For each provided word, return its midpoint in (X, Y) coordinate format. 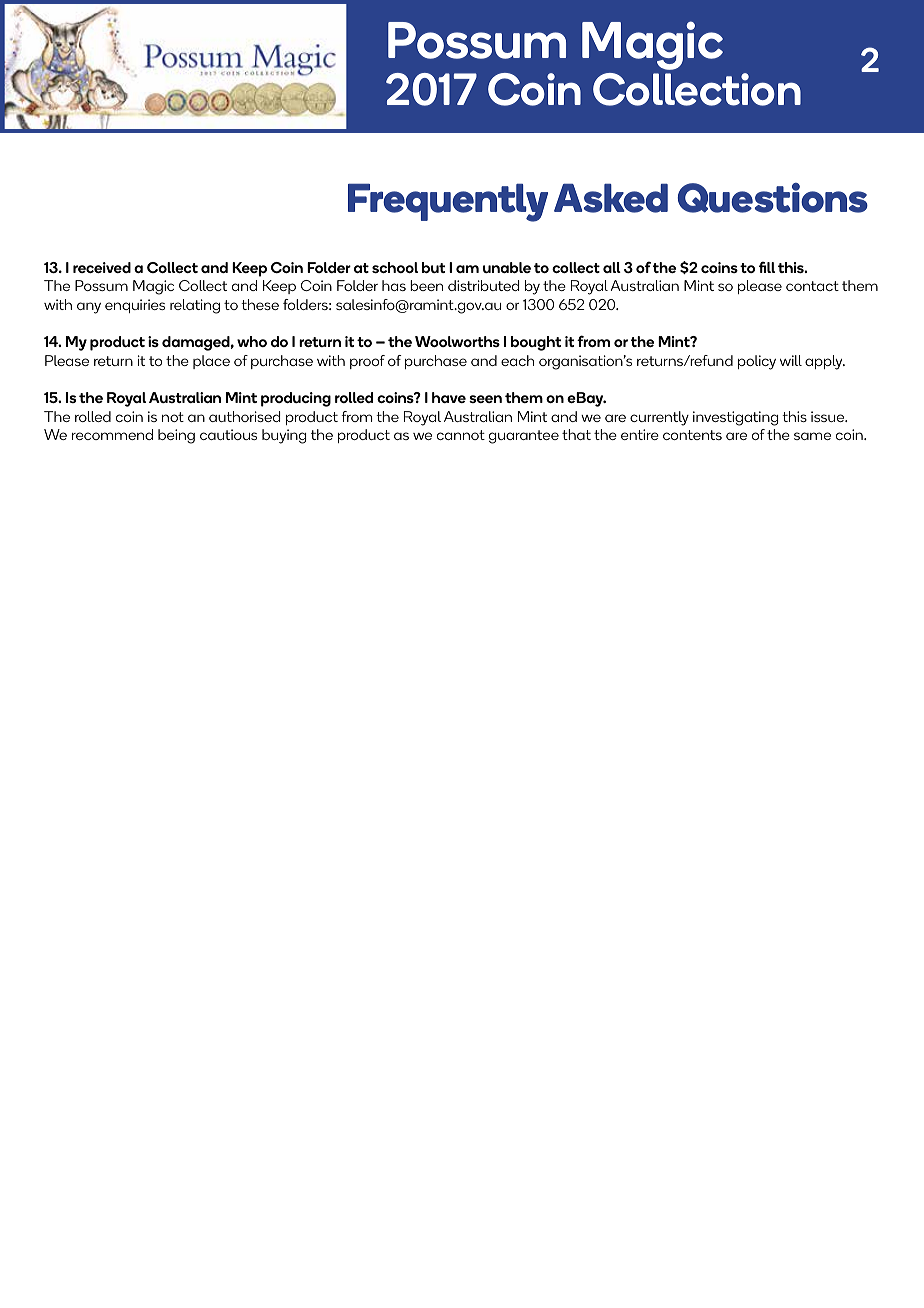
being (176, 436)
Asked (611, 198)
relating (195, 306)
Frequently (448, 203)
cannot (461, 435)
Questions (773, 198)
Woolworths (457, 341)
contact (812, 286)
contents (692, 435)
